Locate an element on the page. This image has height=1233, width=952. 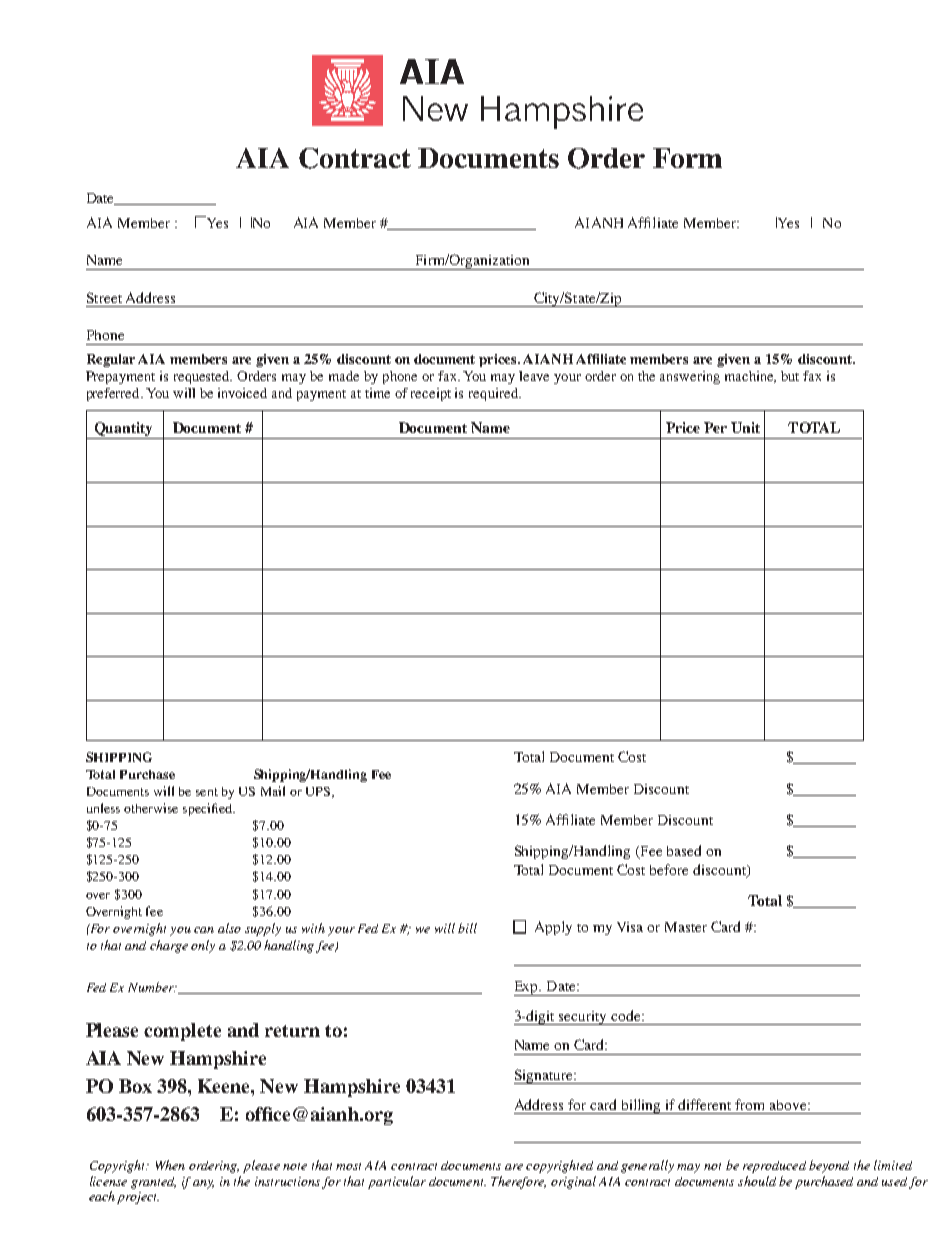
Street is located at coordinates (104, 297).
